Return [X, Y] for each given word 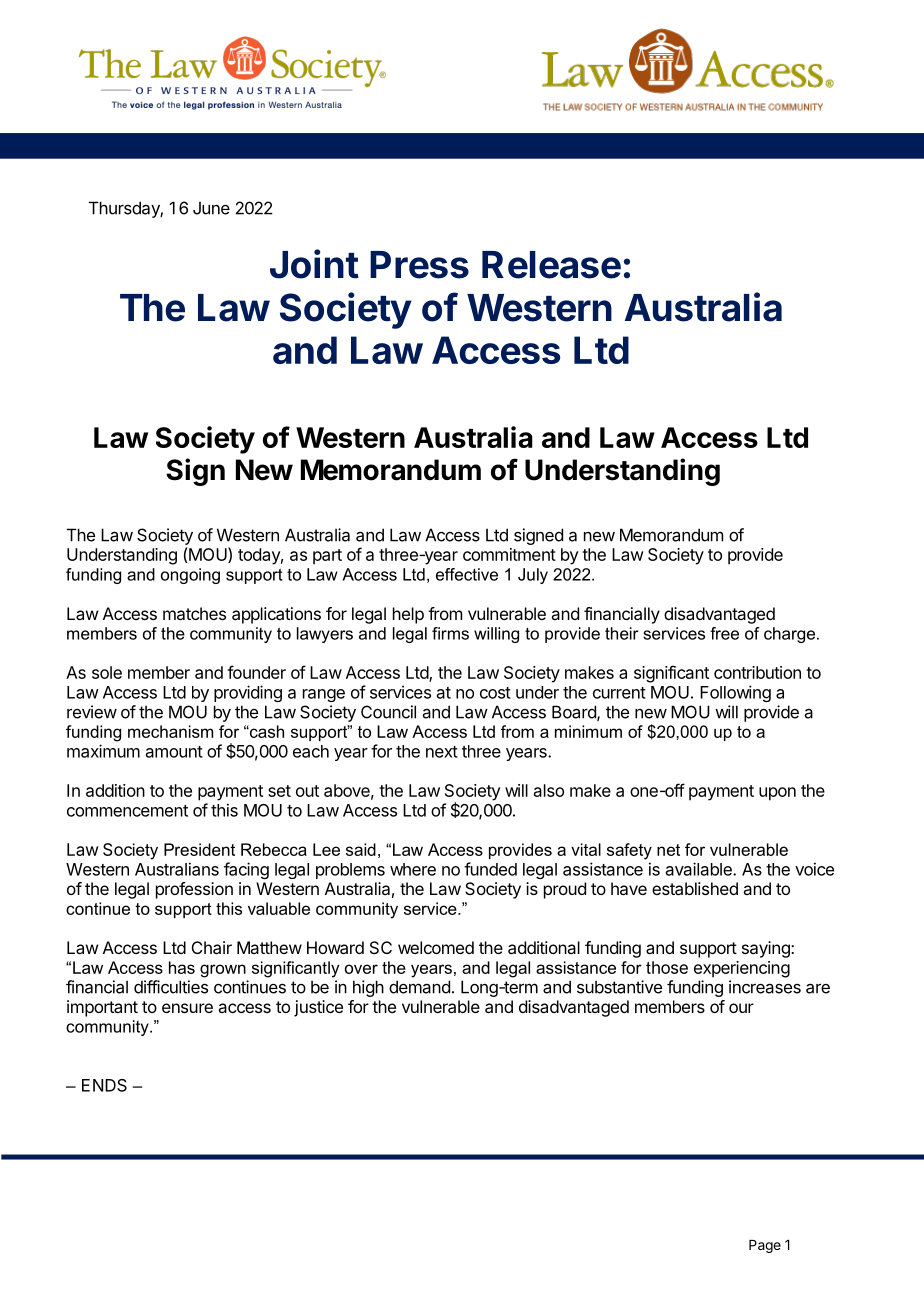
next [442, 752]
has [182, 967]
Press [419, 265]
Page [765, 1246]
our [741, 1008]
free [724, 633]
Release [551, 265]
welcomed [436, 947]
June [211, 208]
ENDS [104, 1085]
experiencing [742, 969]
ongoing [190, 576]
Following [735, 693]
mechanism [170, 731]
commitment [509, 554]
